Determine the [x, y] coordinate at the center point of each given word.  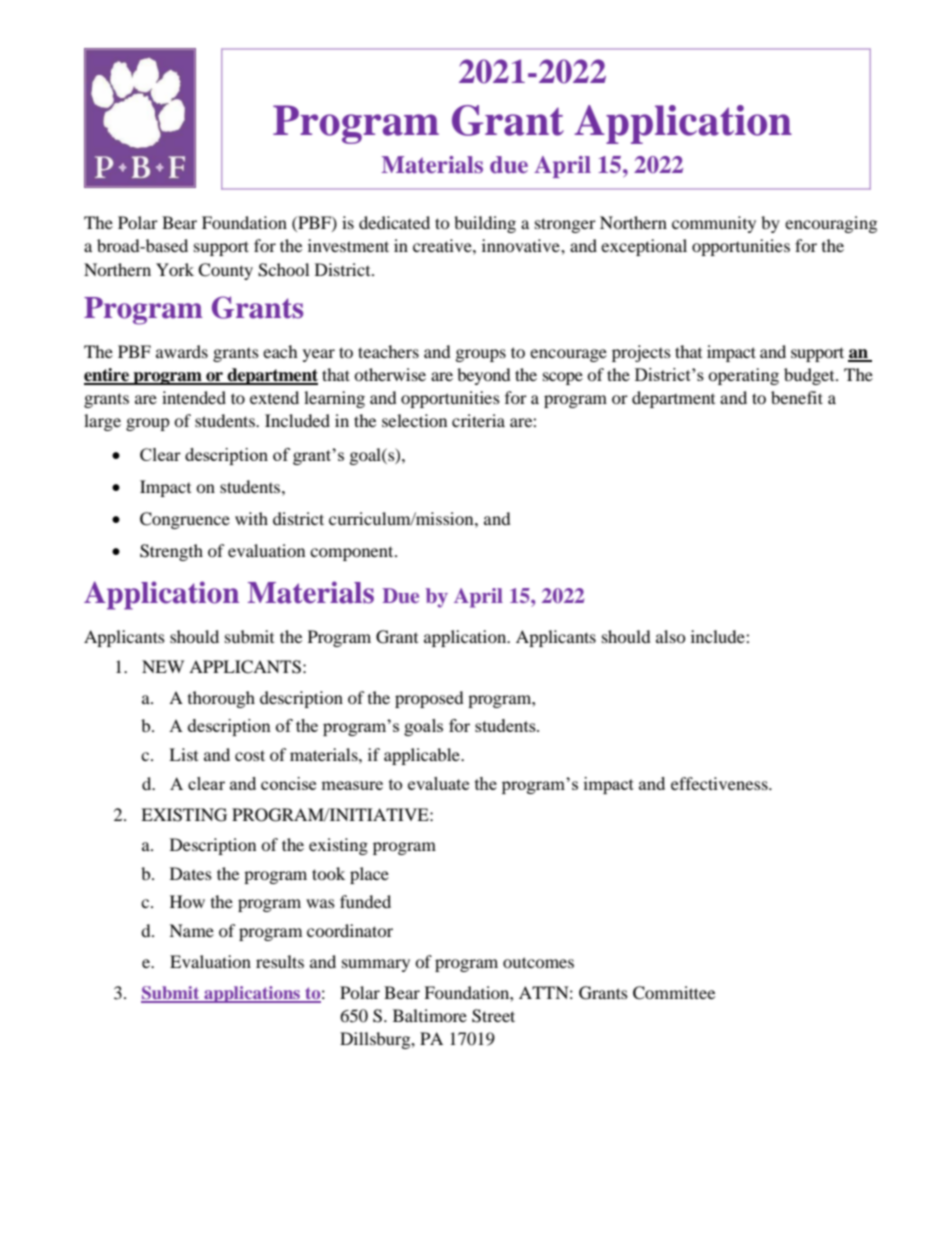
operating [743, 376]
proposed [429, 699]
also [671, 636]
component [353, 553]
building [485, 224]
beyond [484, 376]
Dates [191, 873]
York [175, 269]
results [280, 961]
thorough [221, 699]
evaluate [438, 783]
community [714, 224]
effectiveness [720, 783]
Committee [674, 993]
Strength [171, 552]
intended [194, 397]
